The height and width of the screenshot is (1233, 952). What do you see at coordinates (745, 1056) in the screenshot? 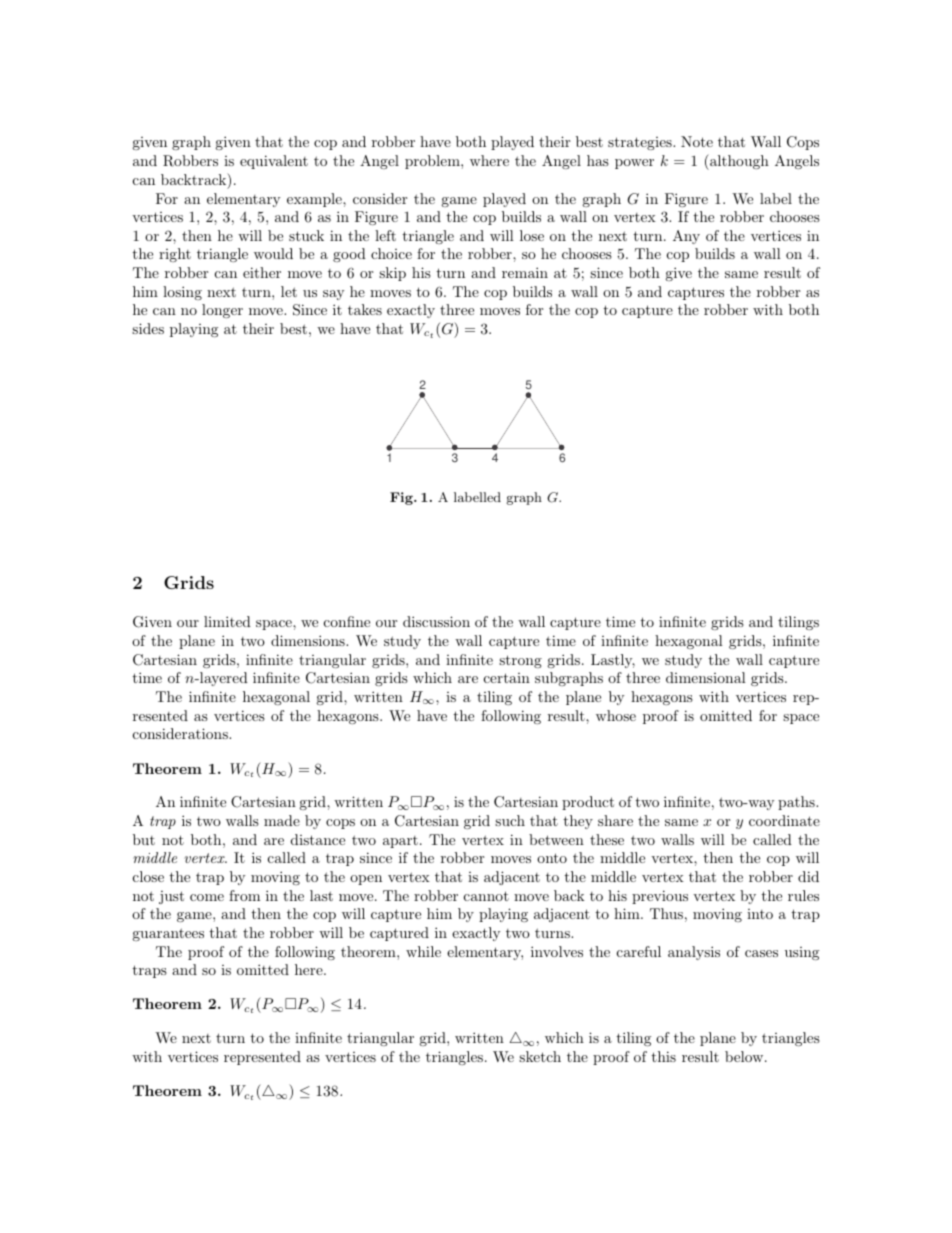
I see `below` at bounding box center [745, 1056].
